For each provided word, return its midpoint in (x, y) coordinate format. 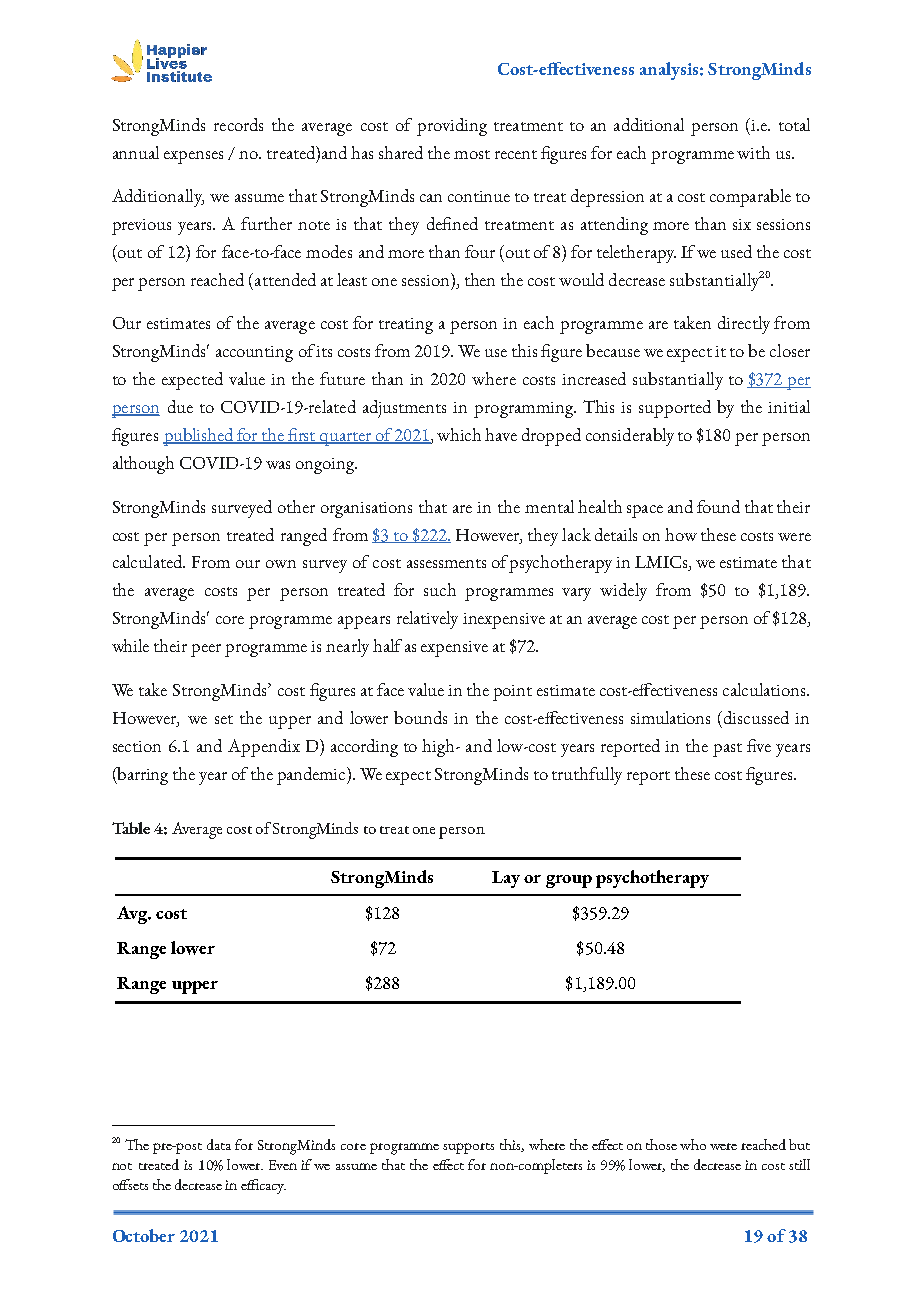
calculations (765, 689)
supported (675, 409)
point (512, 693)
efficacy (263, 1186)
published (199, 437)
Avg (133, 915)
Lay (506, 879)
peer (206, 650)
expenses (193, 157)
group (569, 881)
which (459, 434)
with (753, 152)
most (472, 154)
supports (468, 1148)
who (693, 1144)
